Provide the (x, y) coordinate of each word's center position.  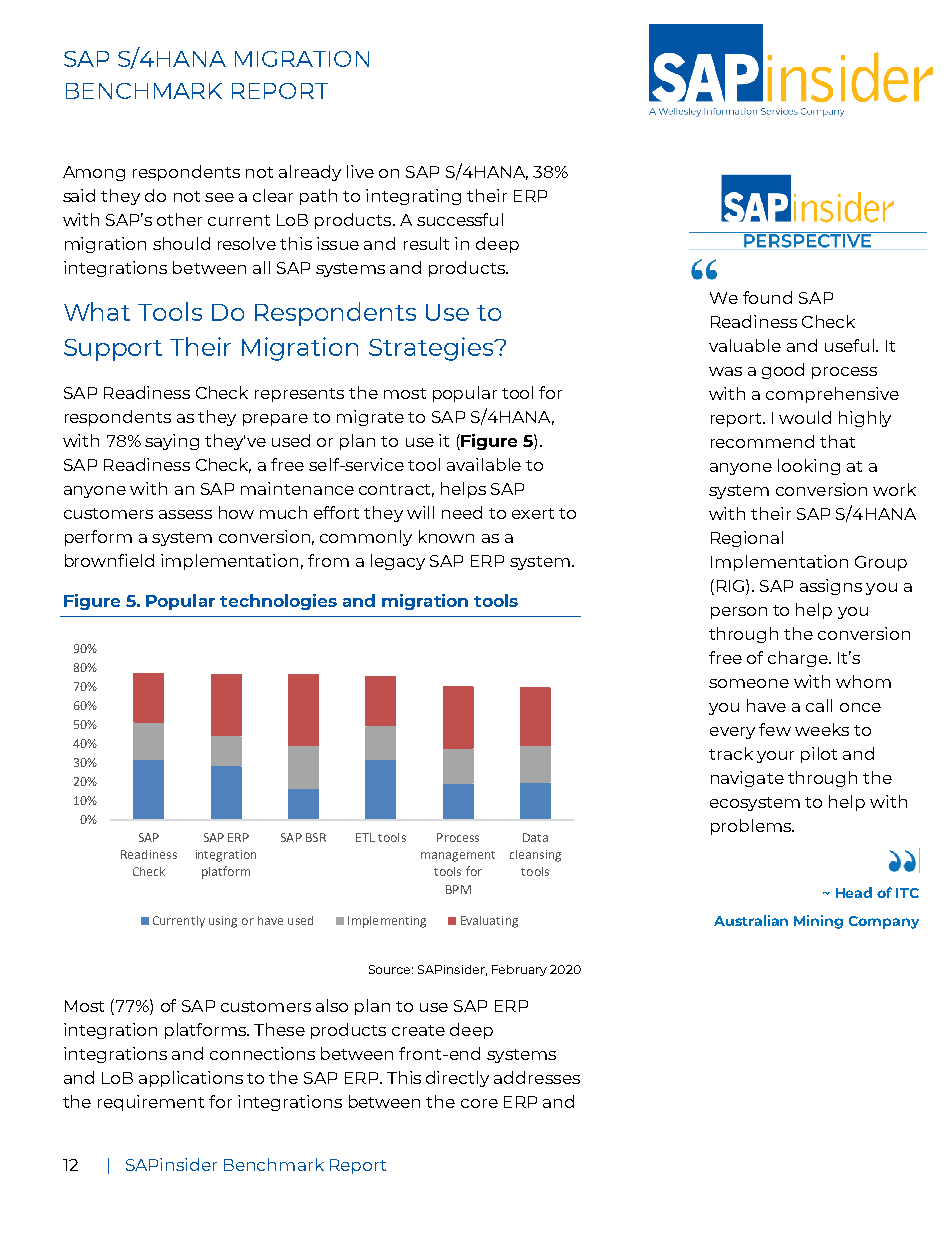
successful (460, 219)
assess (185, 514)
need (462, 512)
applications (191, 1079)
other (179, 219)
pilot (819, 755)
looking (809, 467)
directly (457, 1079)
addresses (537, 1077)
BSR (316, 837)
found (767, 297)
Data (535, 837)
